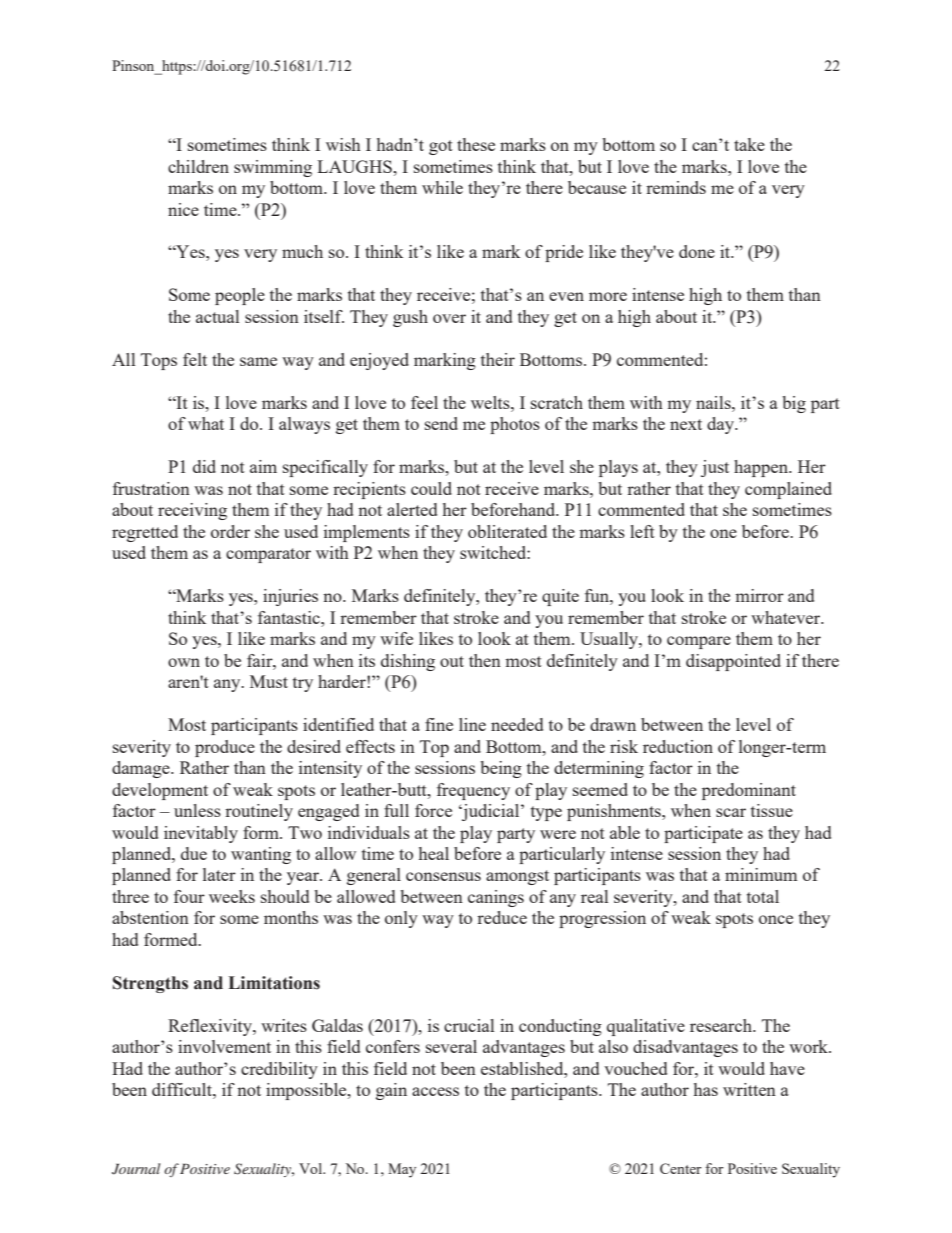 The image size is (952, 1233). Describe the element at coordinates (721, 425) in the document. I see `day` at that location.
